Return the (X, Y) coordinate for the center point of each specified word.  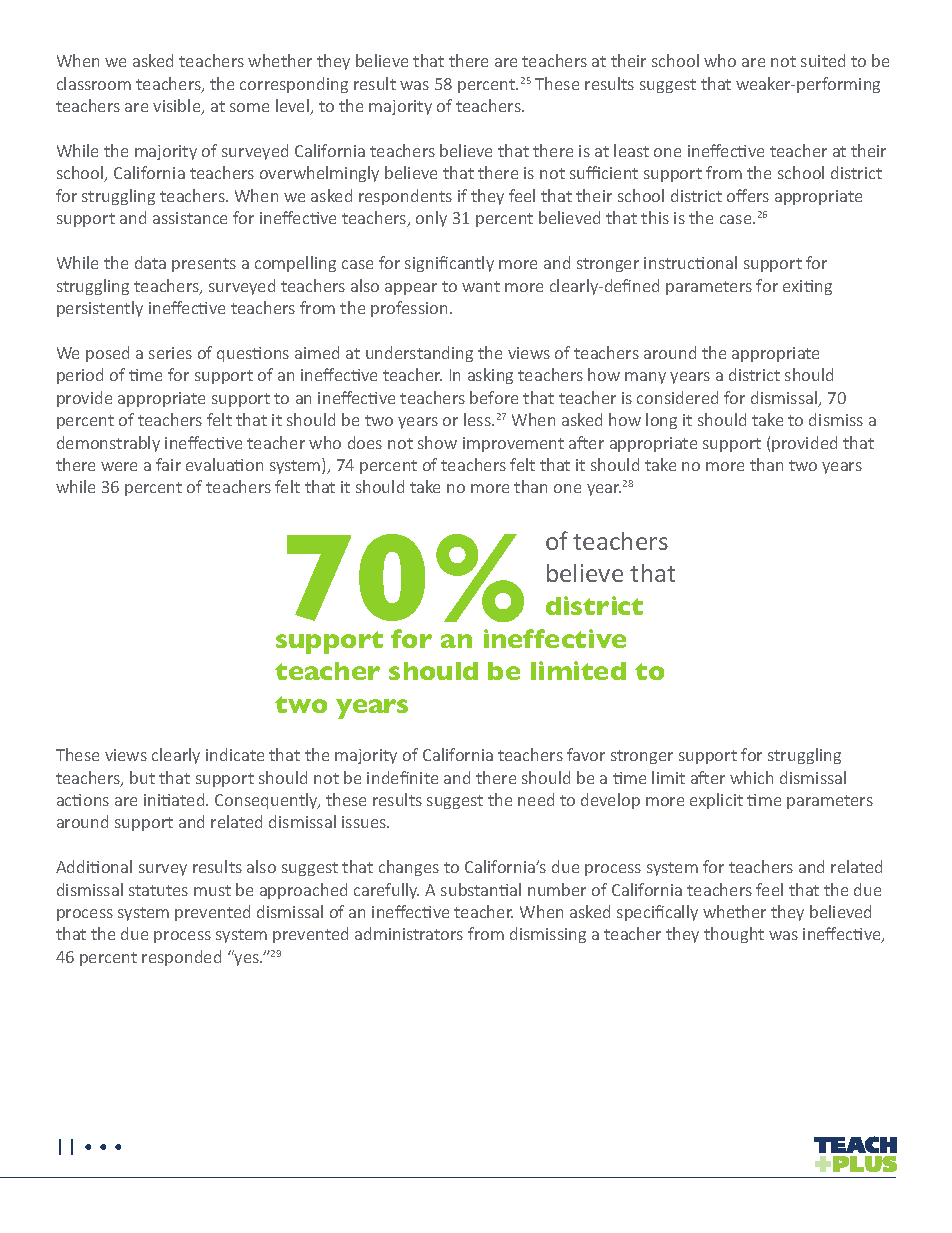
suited (823, 60)
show (437, 442)
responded (181, 958)
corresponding (294, 85)
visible (178, 107)
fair (168, 464)
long (661, 421)
